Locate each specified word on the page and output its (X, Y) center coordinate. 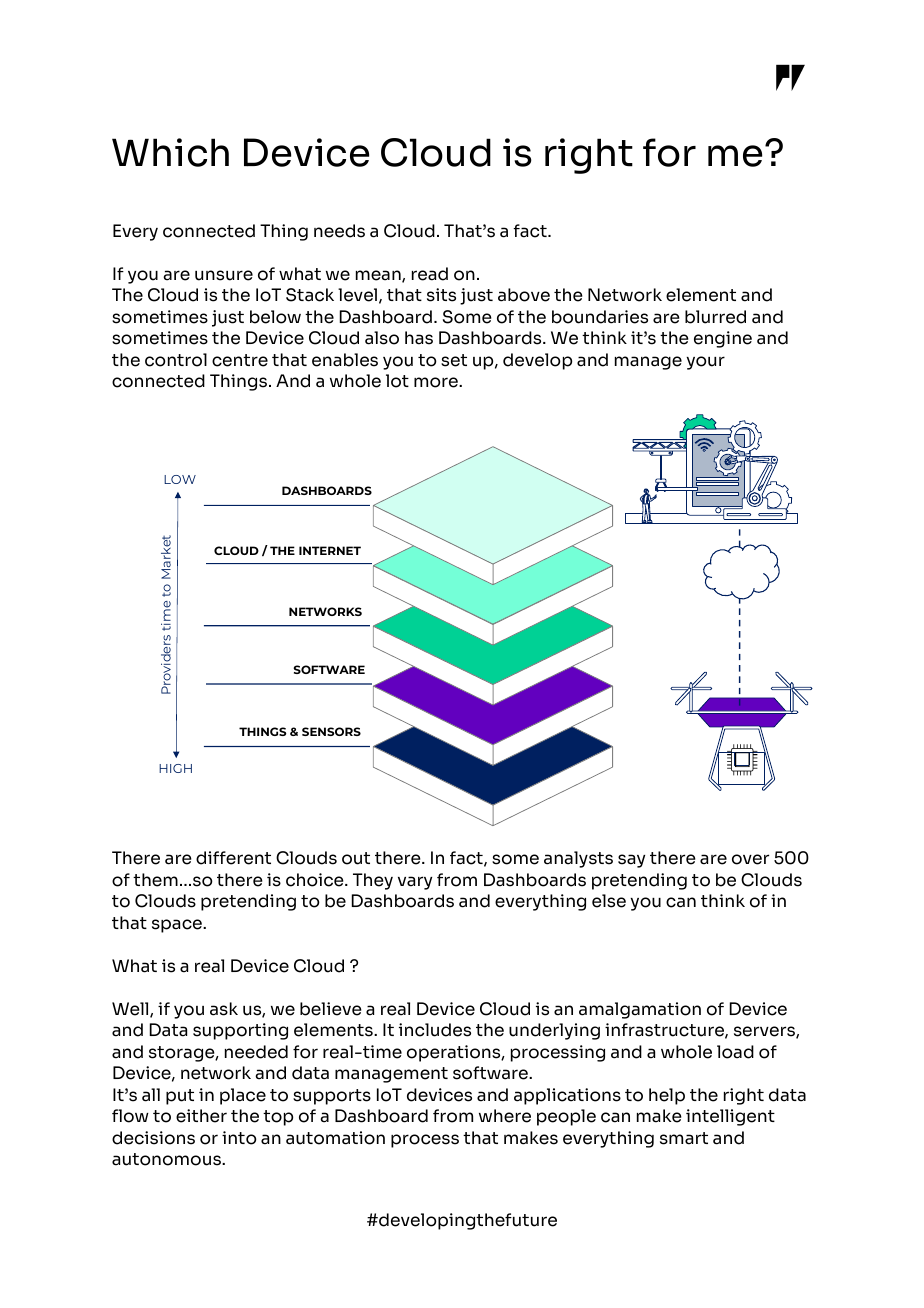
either (201, 1116)
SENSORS (331, 731)
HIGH (175, 768)
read (430, 274)
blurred (715, 317)
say (631, 861)
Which (170, 152)
